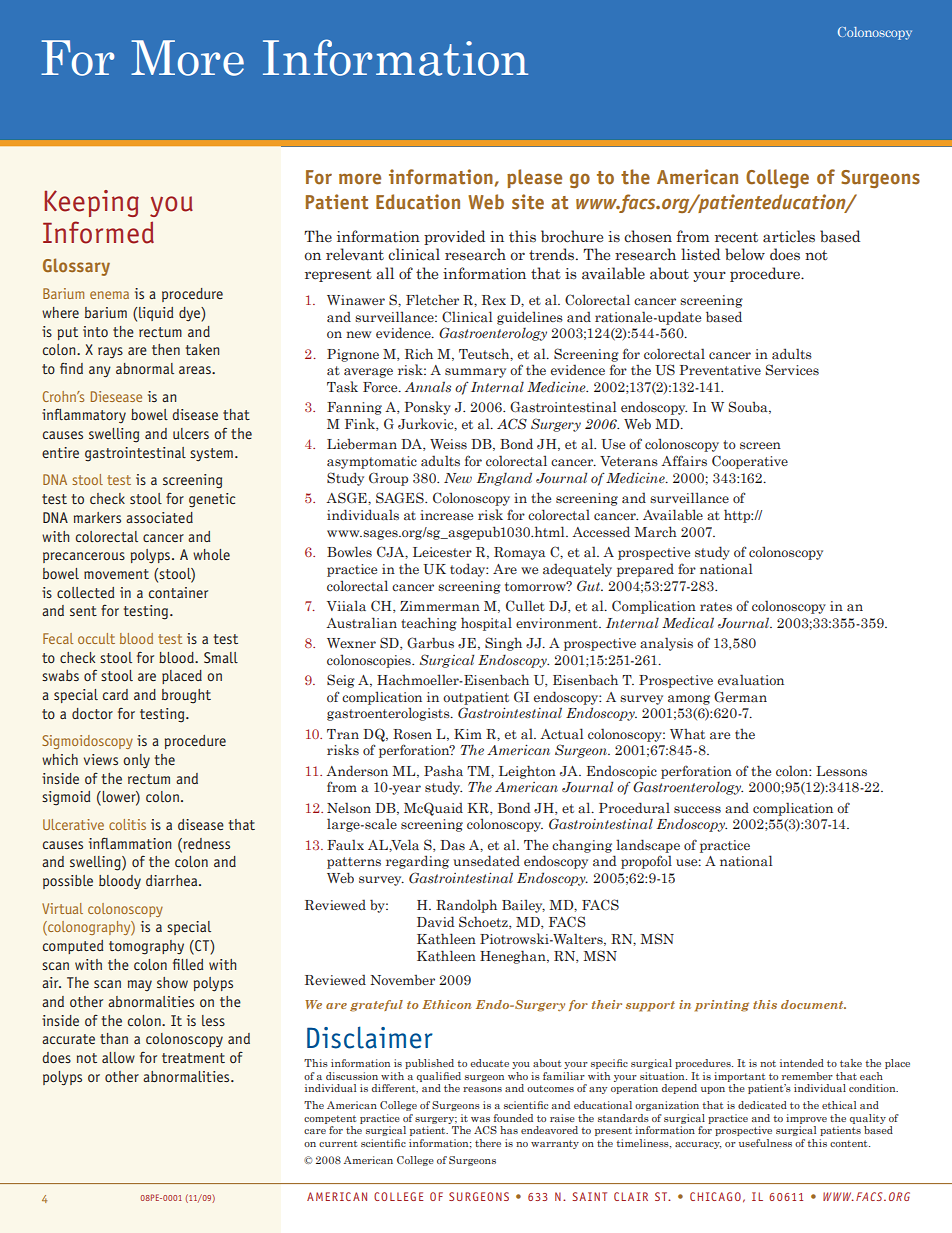 This page has width=952, height=1233. Describe the element at coordinates (191, 433) in the page. I see `ulcers` at that location.
